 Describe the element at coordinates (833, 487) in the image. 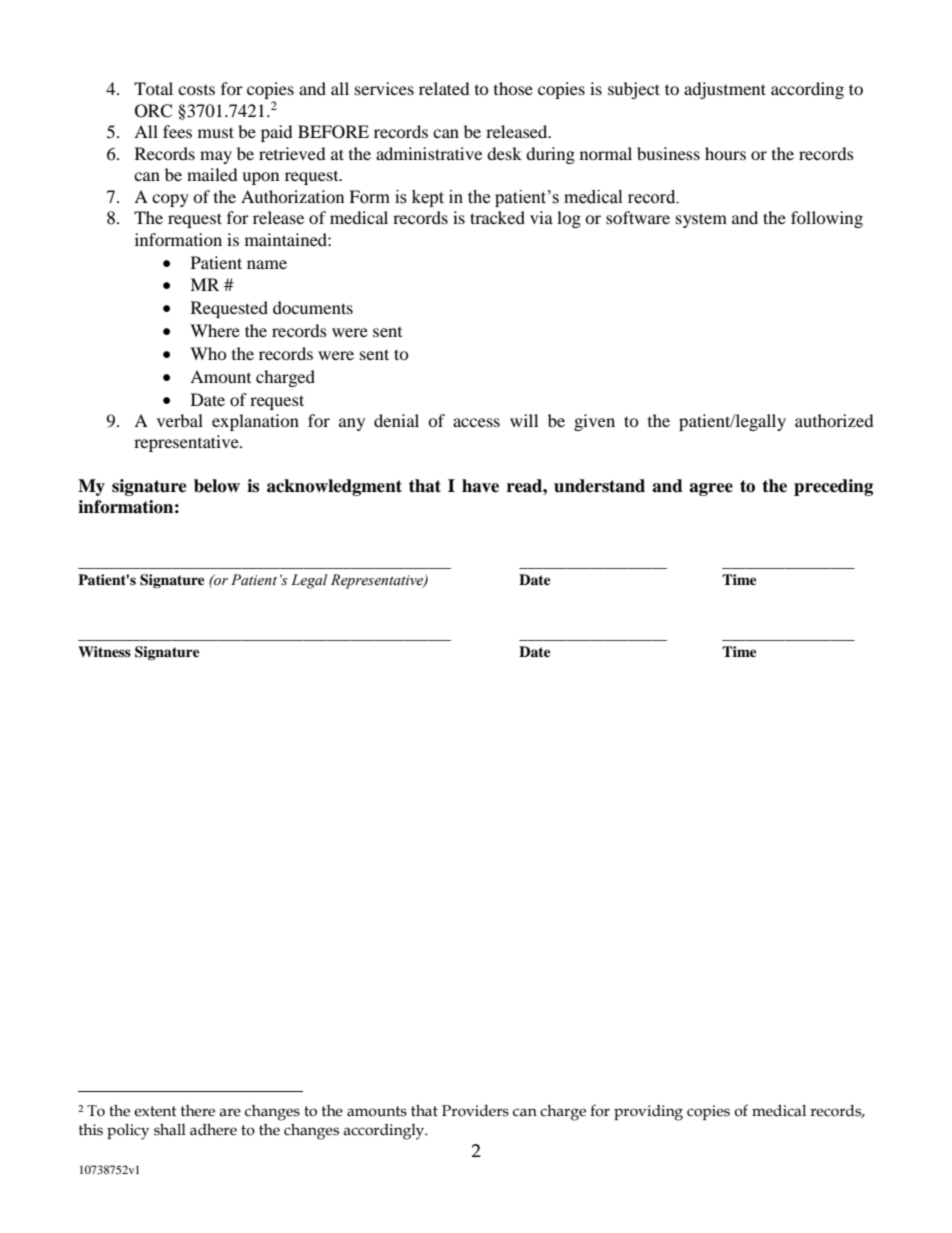

I see `preceding` at that location.
